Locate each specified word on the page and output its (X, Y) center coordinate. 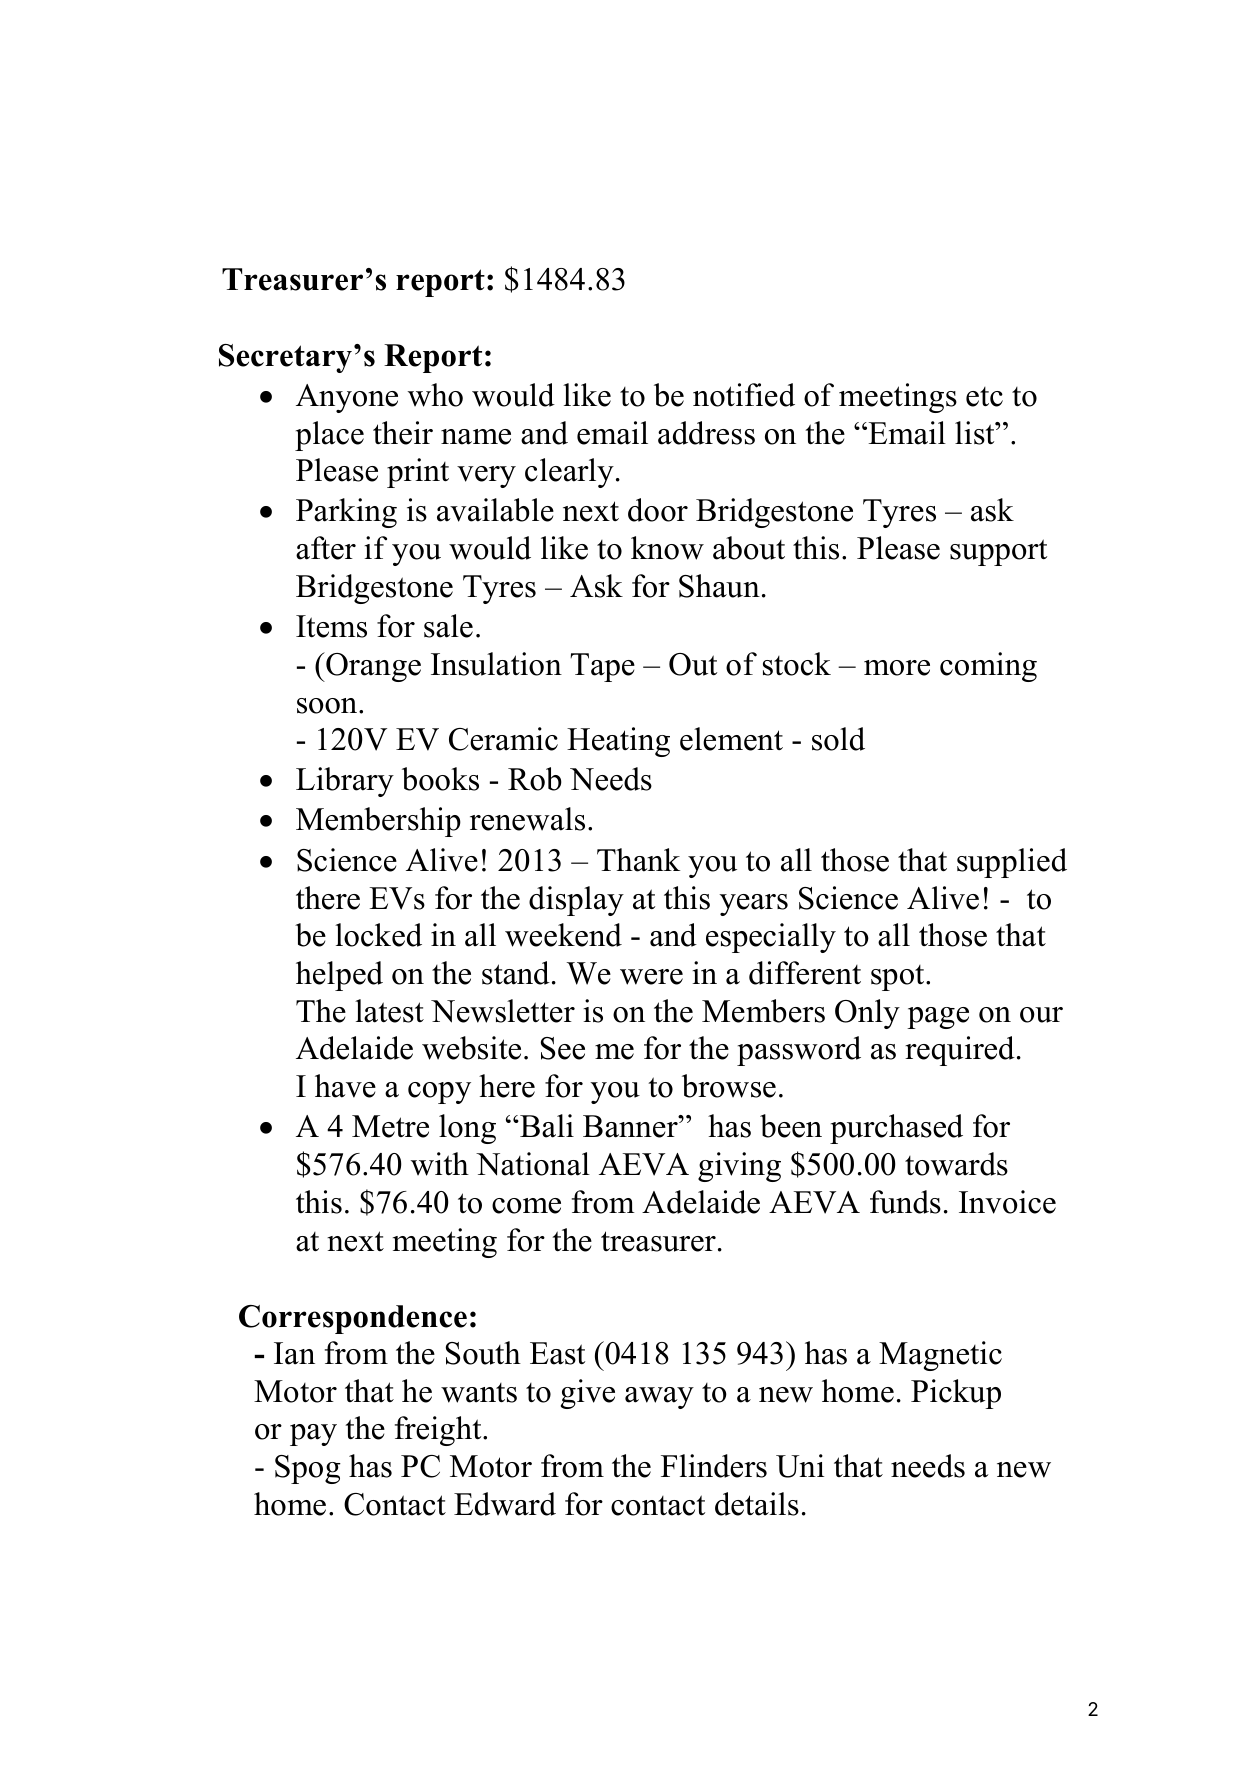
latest (389, 1011)
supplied (1012, 863)
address (706, 433)
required (960, 1051)
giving (739, 1167)
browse (729, 1086)
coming (988, 667)
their (403, 433)
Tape (602, 667)
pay (313, 1435)
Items (331, 626)
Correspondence (353, 1319)
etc (984, 397)
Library (345, 782)
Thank (638, 860)
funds (905, 1202)
